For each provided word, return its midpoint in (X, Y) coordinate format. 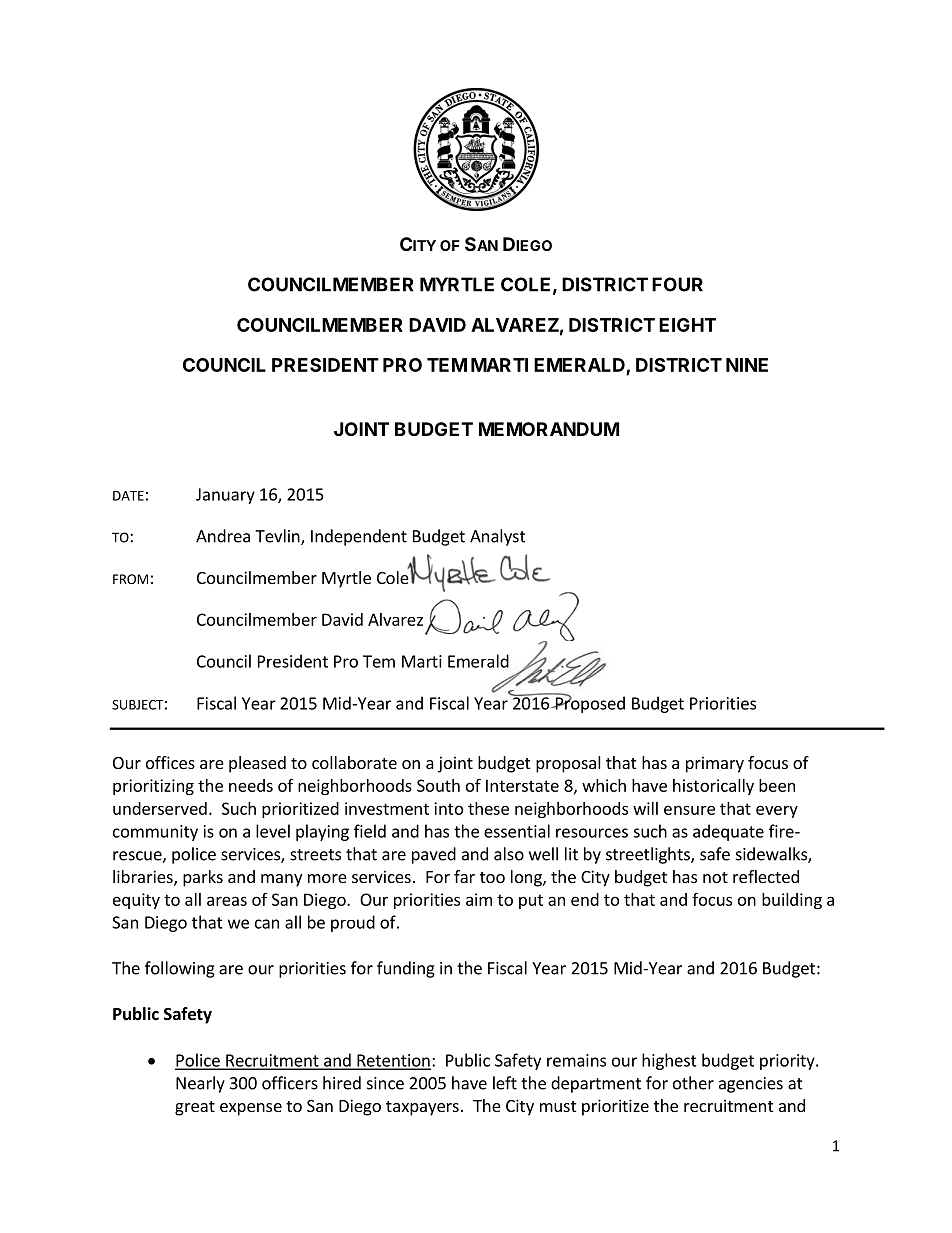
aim (479, 899)
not (715, 877)
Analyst (497, 537)
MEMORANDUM (549, 429)
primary (715, 764)
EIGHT (687, 325)
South (438, 785)
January (225, 496)
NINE (747, 365)
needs (251, 785)
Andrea (223, 536)
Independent (359, 537)
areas (227, 901)
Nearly (200, 1084)
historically (713, 787)
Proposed (589, 703)
